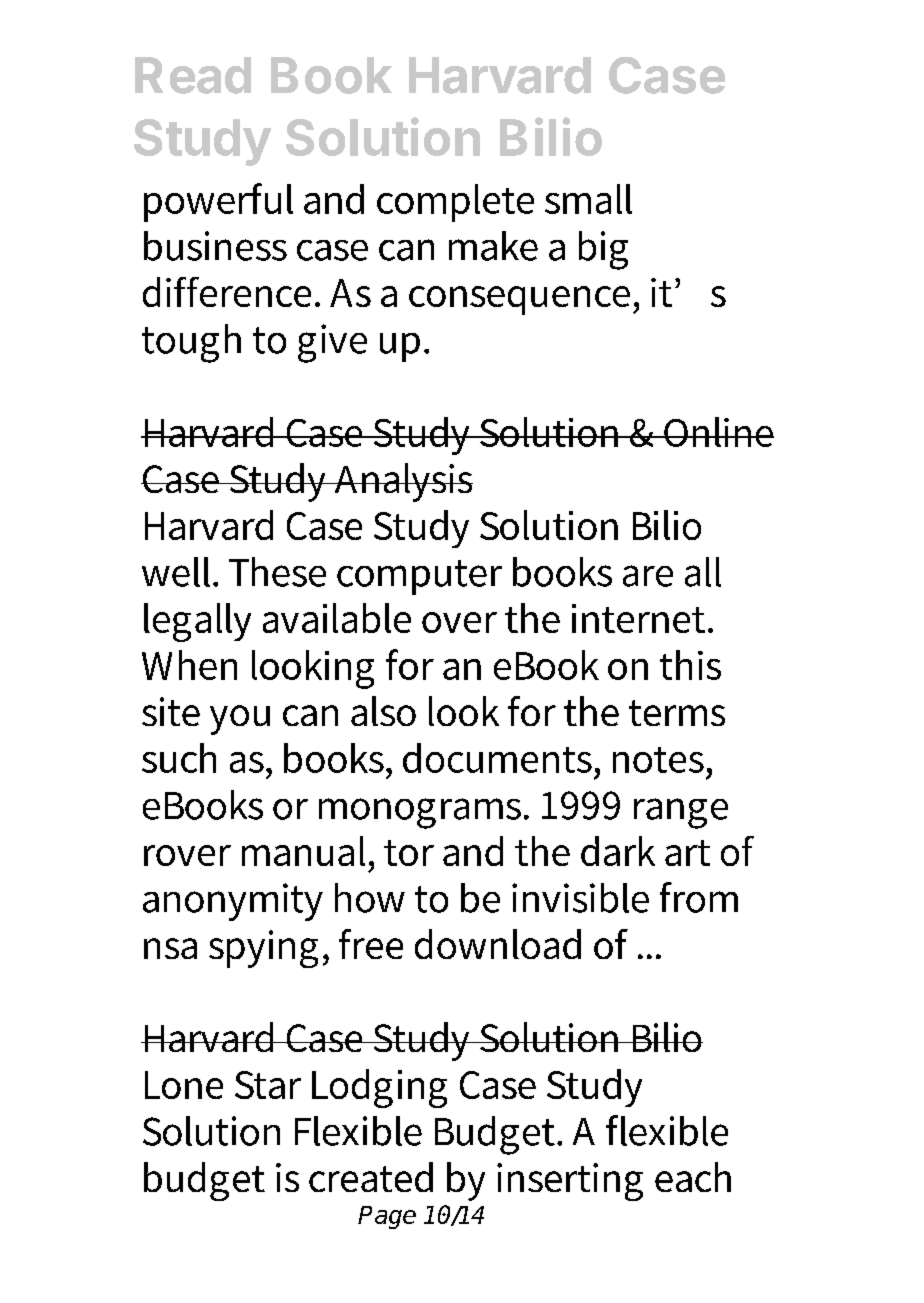 The width and height of the document is (924, 1303). I want to click on Star, so click(268, 1085).
